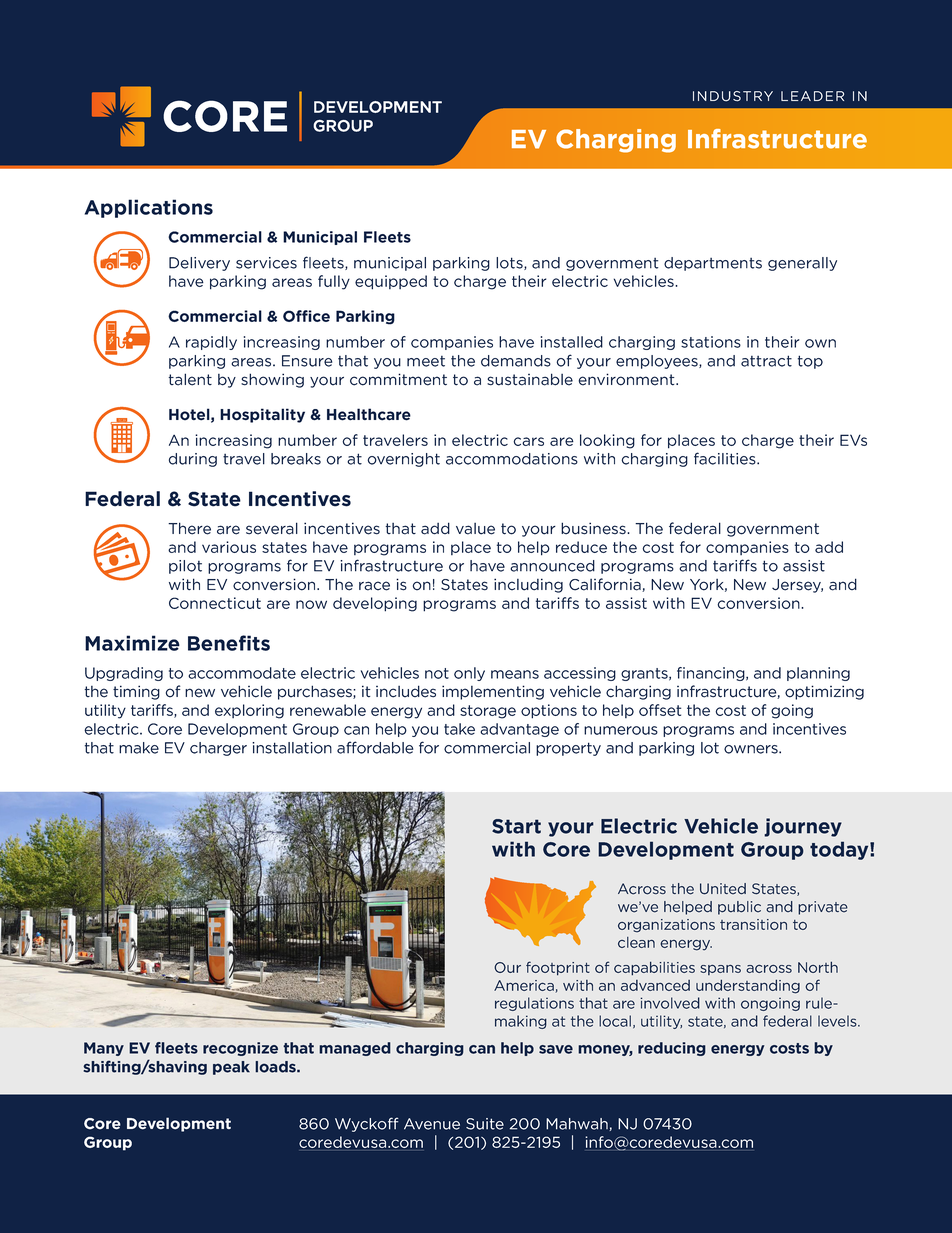 The image size is (952, 1233). What do you see at coordinates (149, 208) in the screenshot?
I see `Applications` at bounding box center [149, 208].
